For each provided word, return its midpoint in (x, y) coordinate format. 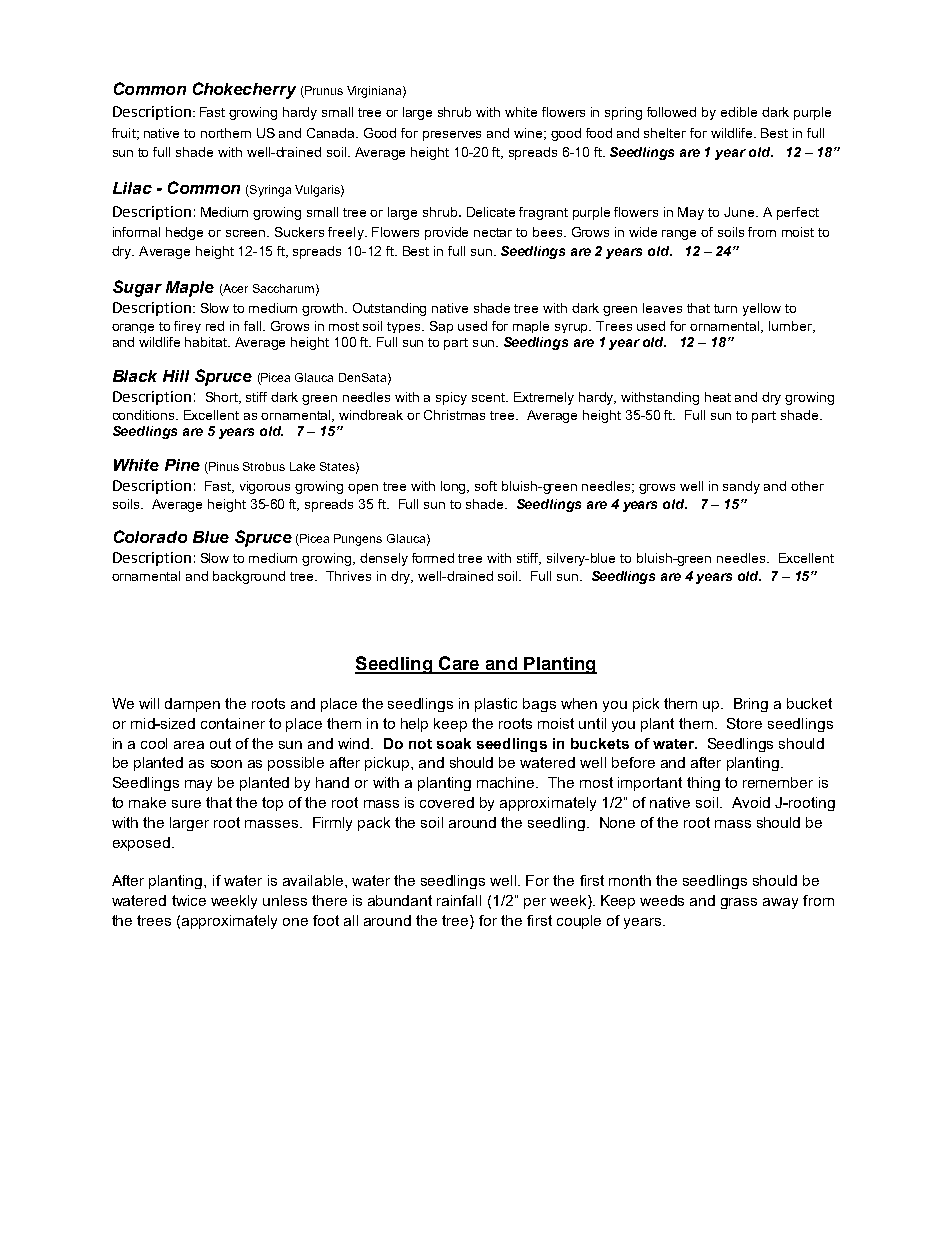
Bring (751, 705)
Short (223, 398)
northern (226, 133)
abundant (400, 900)
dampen (192, 705)
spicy (451, 398)
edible (739, 112)
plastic (496, 705)
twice (189, 900)
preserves (452, 136)
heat (718, 397)
